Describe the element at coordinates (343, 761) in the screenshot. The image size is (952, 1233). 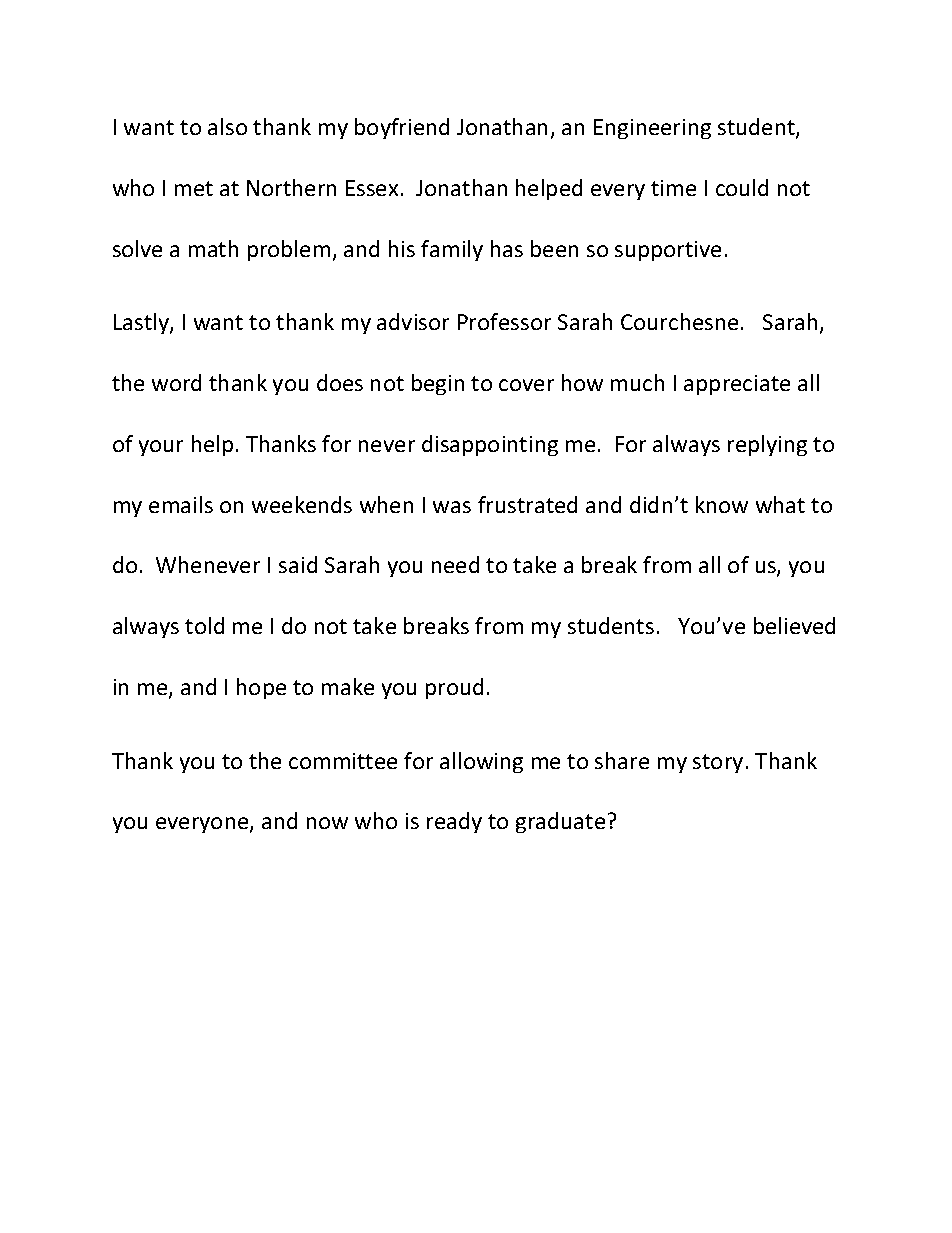
I see `committee` at that location.
